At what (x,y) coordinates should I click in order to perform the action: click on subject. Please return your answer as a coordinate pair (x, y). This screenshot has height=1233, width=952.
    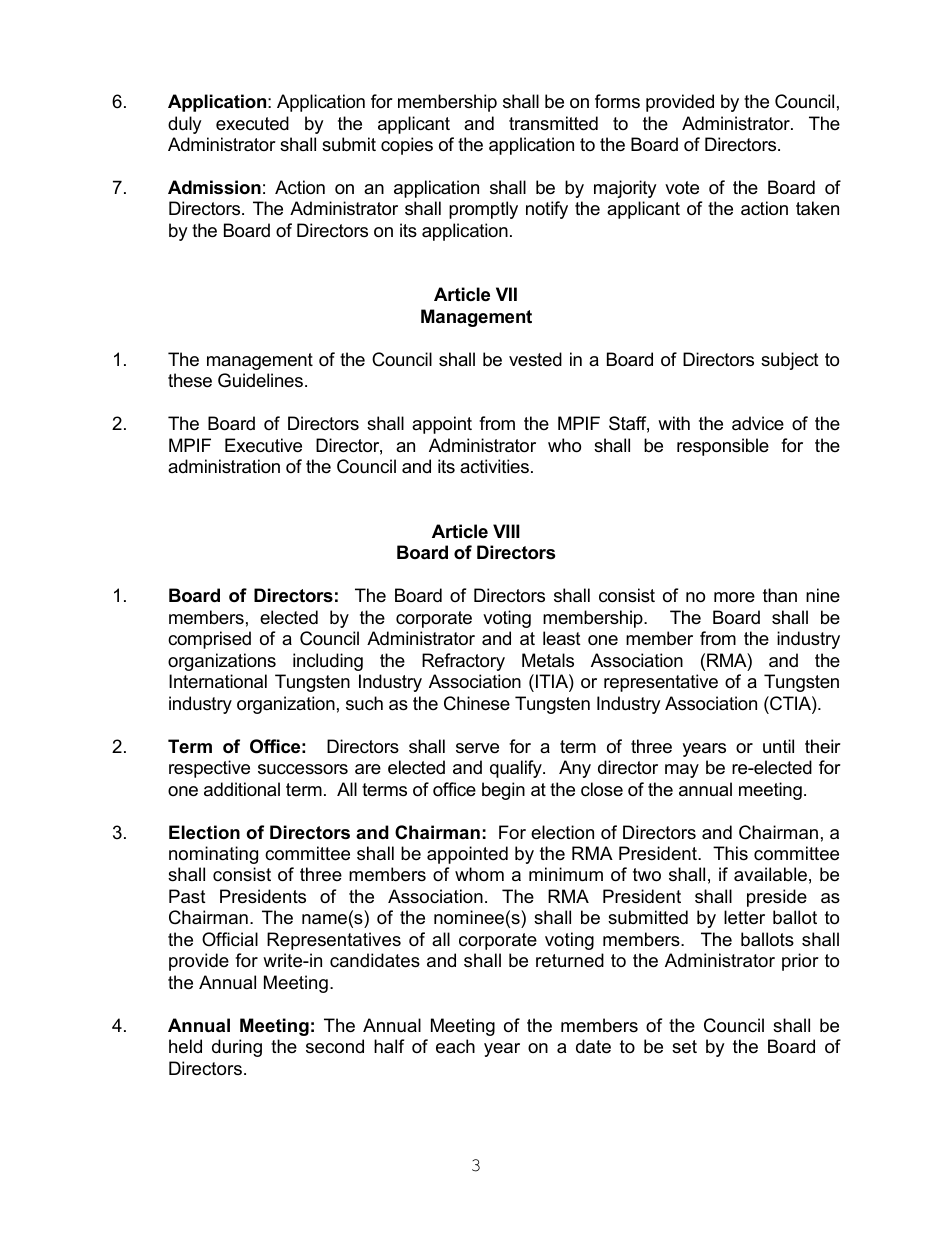
    Looking at the image, I should click on (790, 361).
